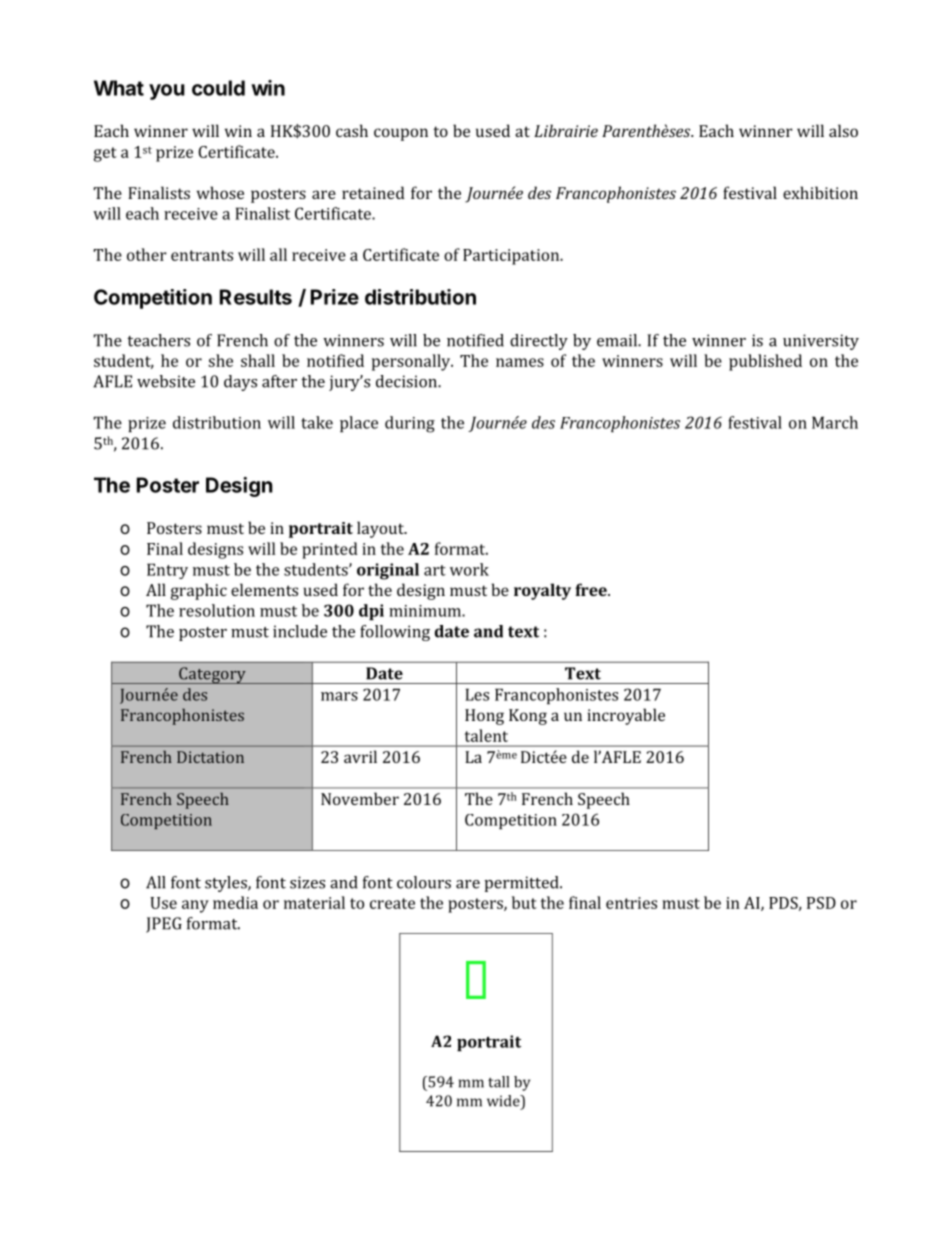  I want to click on coupon, so click(401, 134).
